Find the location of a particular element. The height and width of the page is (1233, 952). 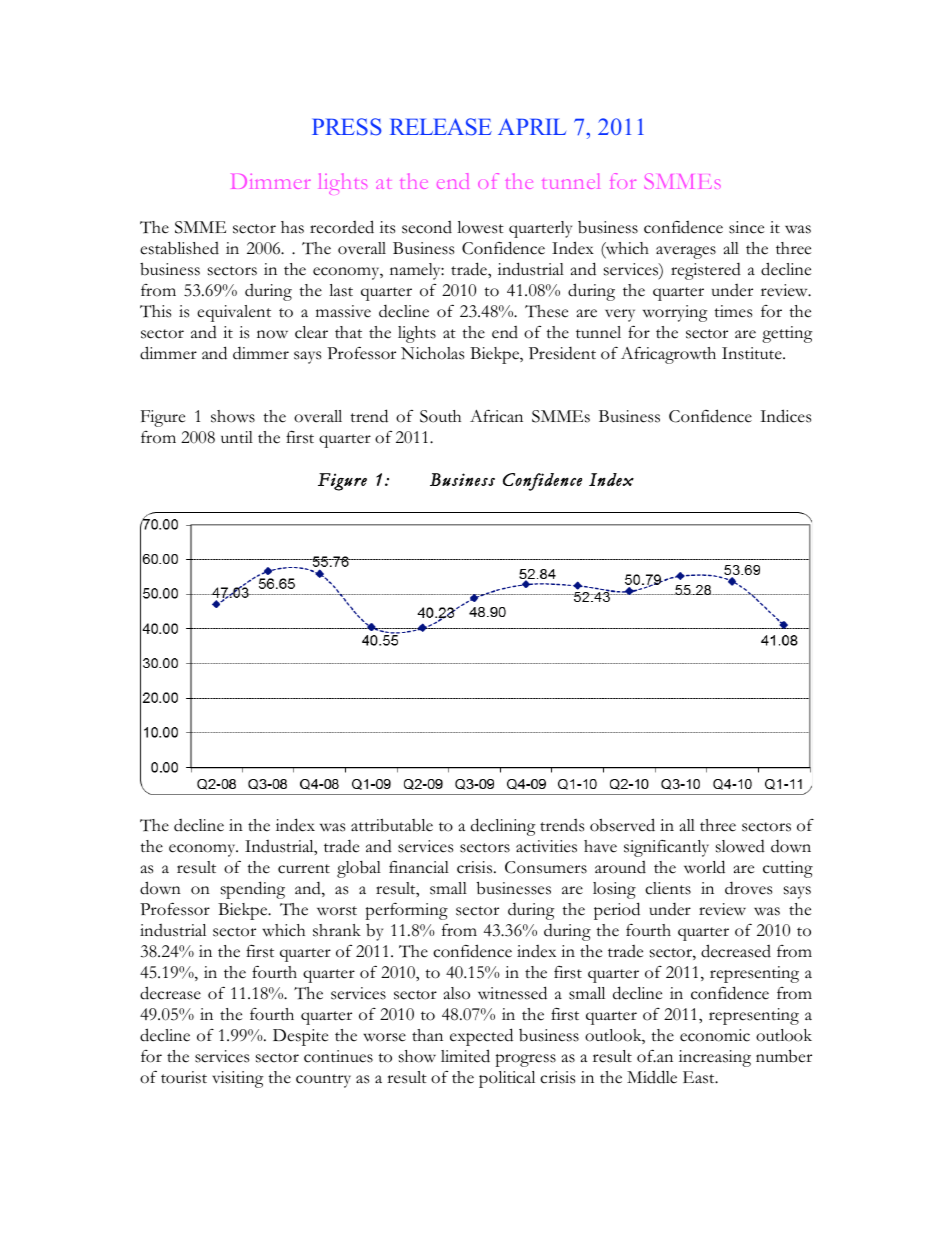

African is located at coordinates (496, 416).
